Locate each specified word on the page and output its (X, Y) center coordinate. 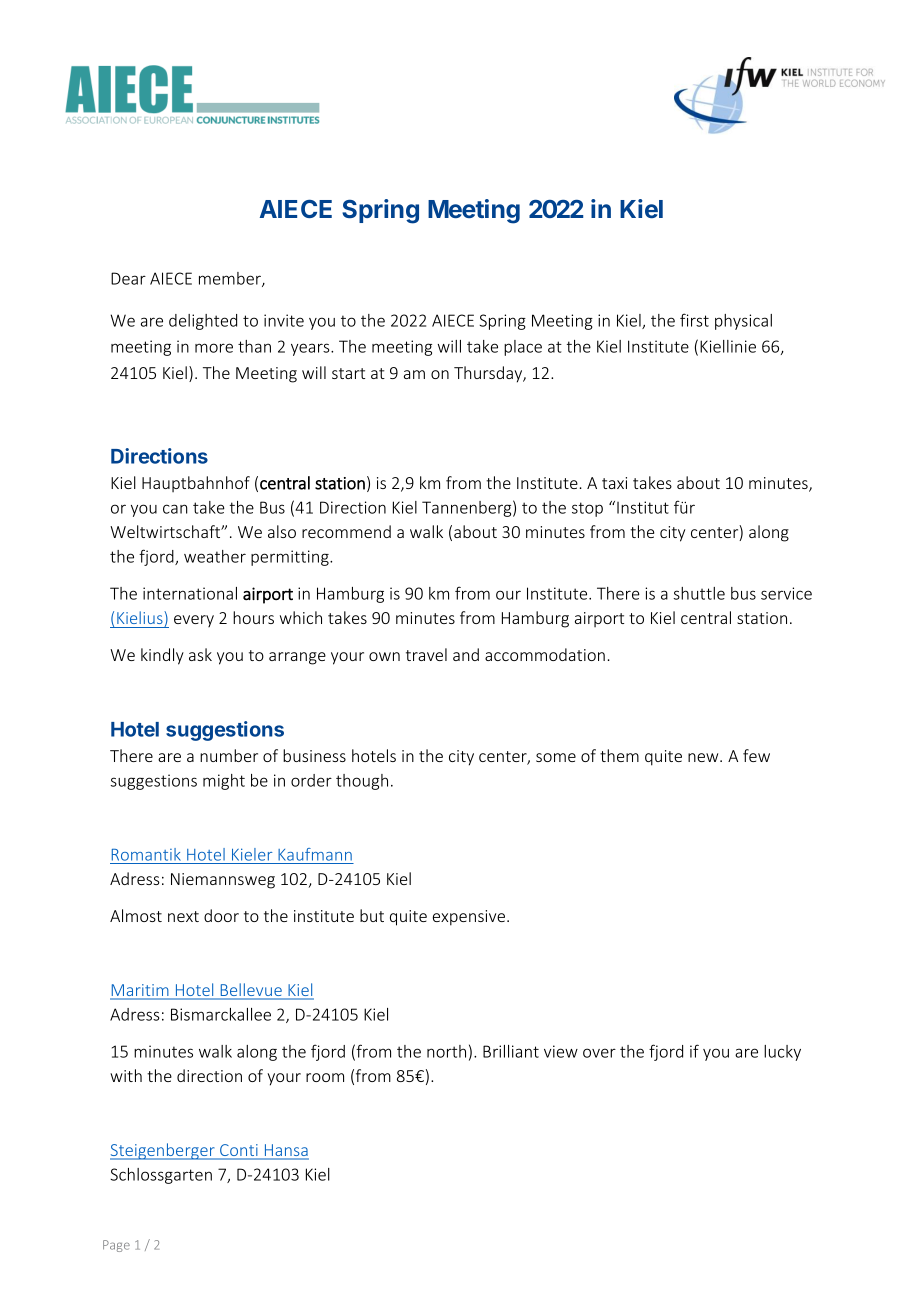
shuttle (699, 593)
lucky (782, 1053)
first (694, 320)
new (704, 757)
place (523, 348)
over (599, 1053)
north (446, 1051)
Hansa (285, 1151)
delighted (203, 322)
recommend (346, 531)
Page (116, 1246)
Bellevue (251, 991)
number (229, 755)
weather (215, 556)
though (362, 782)
